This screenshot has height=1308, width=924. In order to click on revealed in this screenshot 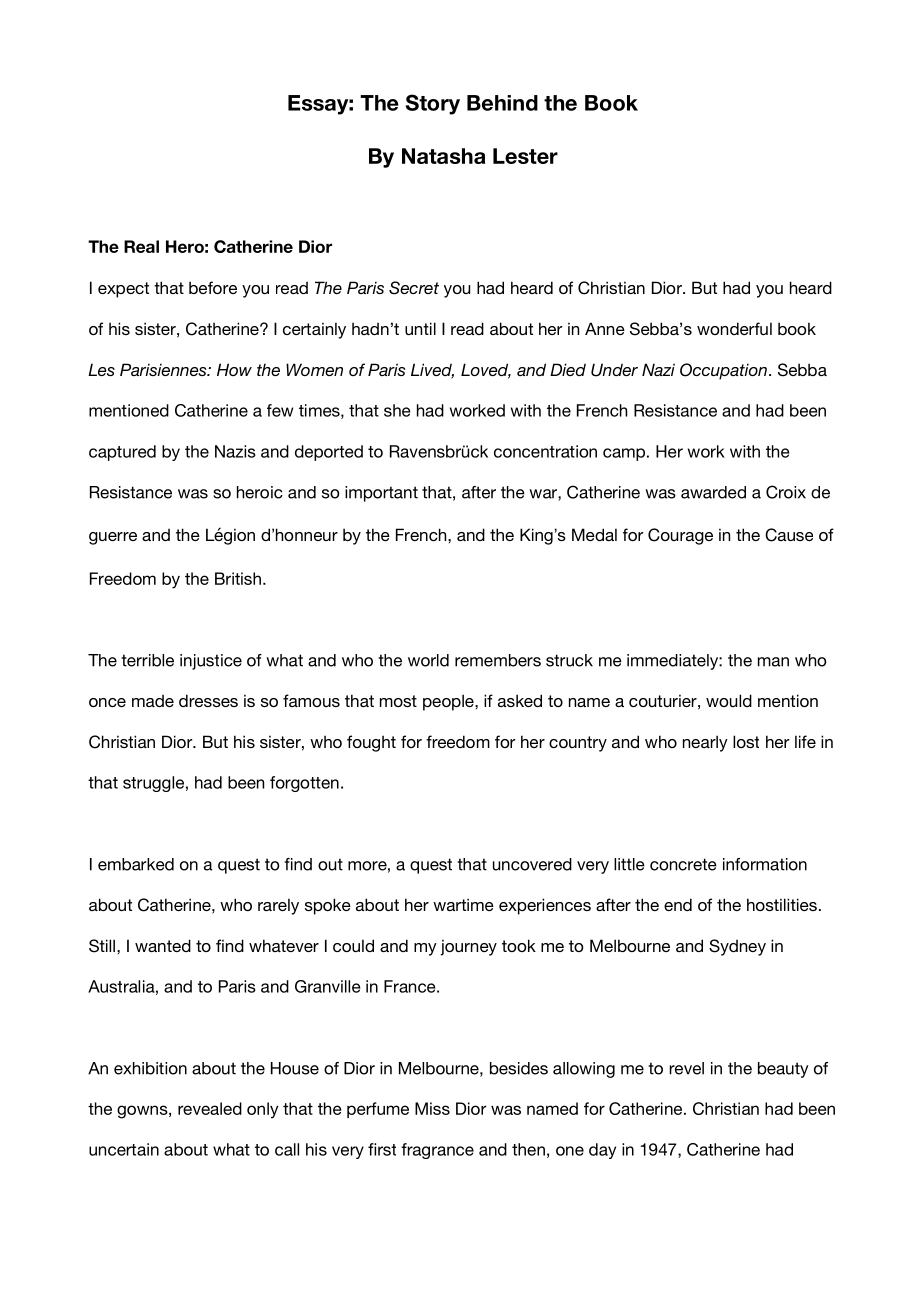, I will do `click(210, 1108)`.
